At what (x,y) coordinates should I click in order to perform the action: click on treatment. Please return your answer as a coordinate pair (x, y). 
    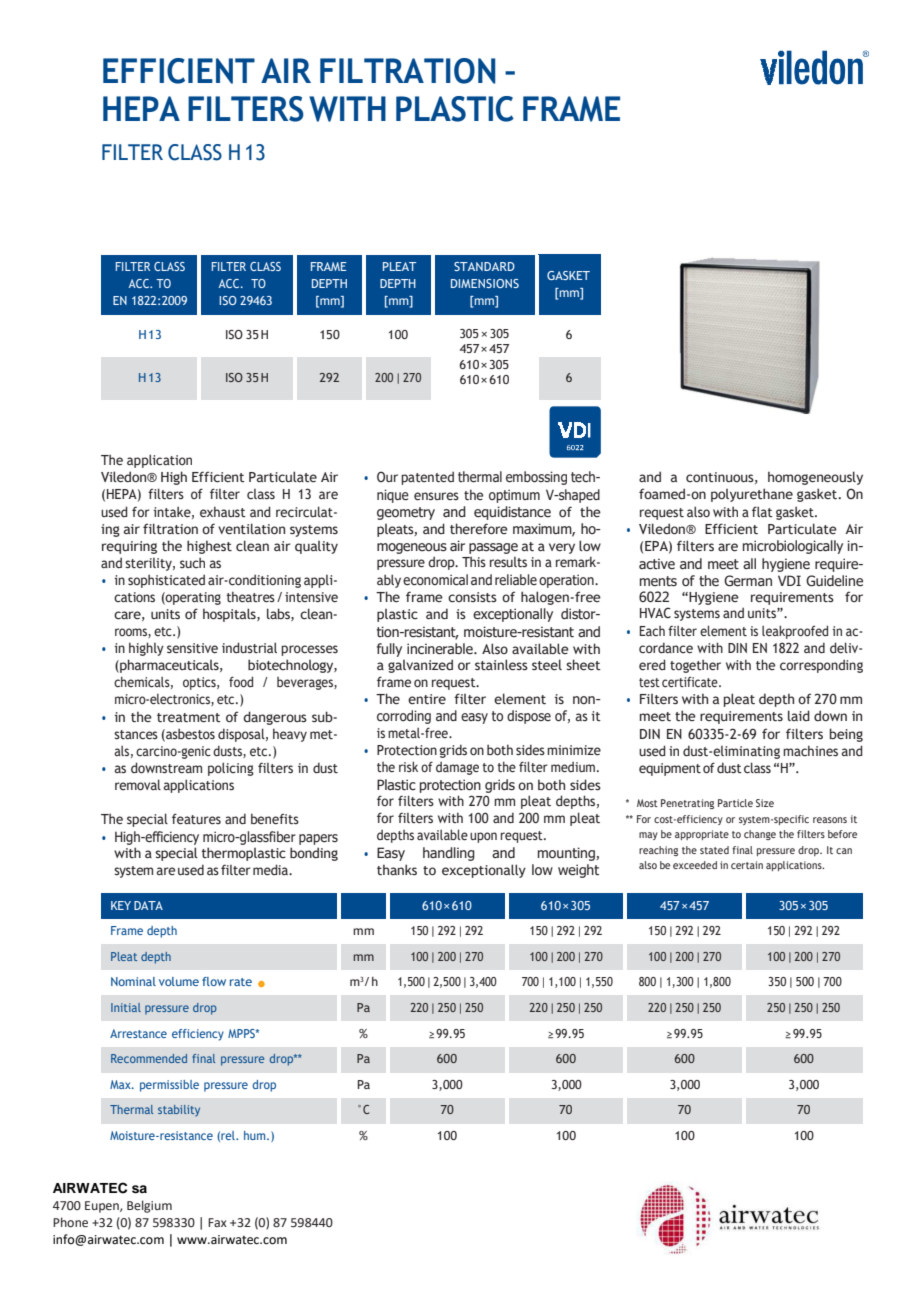
    Looking at the image, I should click on (189, 718).
